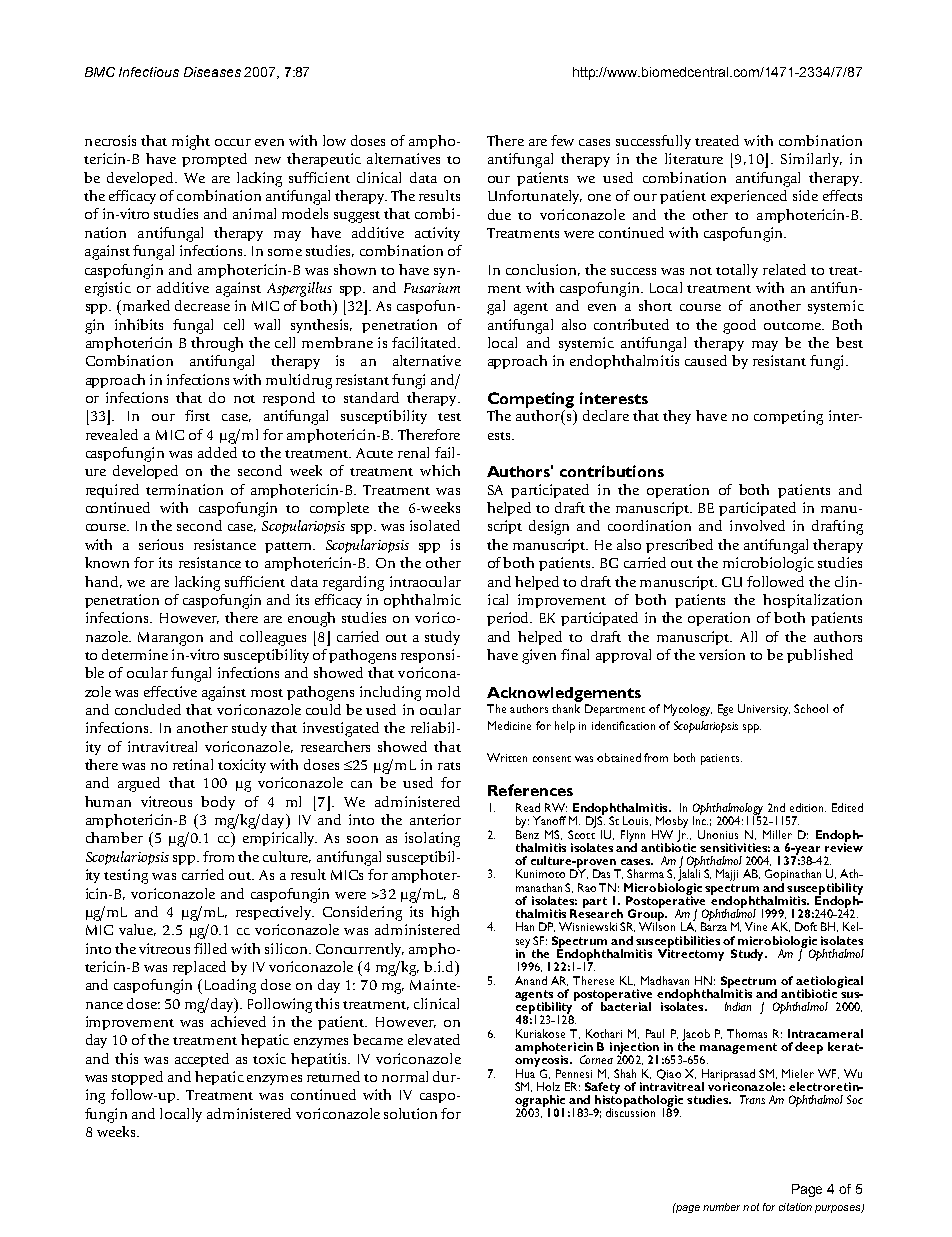  Describe the element at coordinates (218, 803) in the screenshot. I see `body` at that location.
